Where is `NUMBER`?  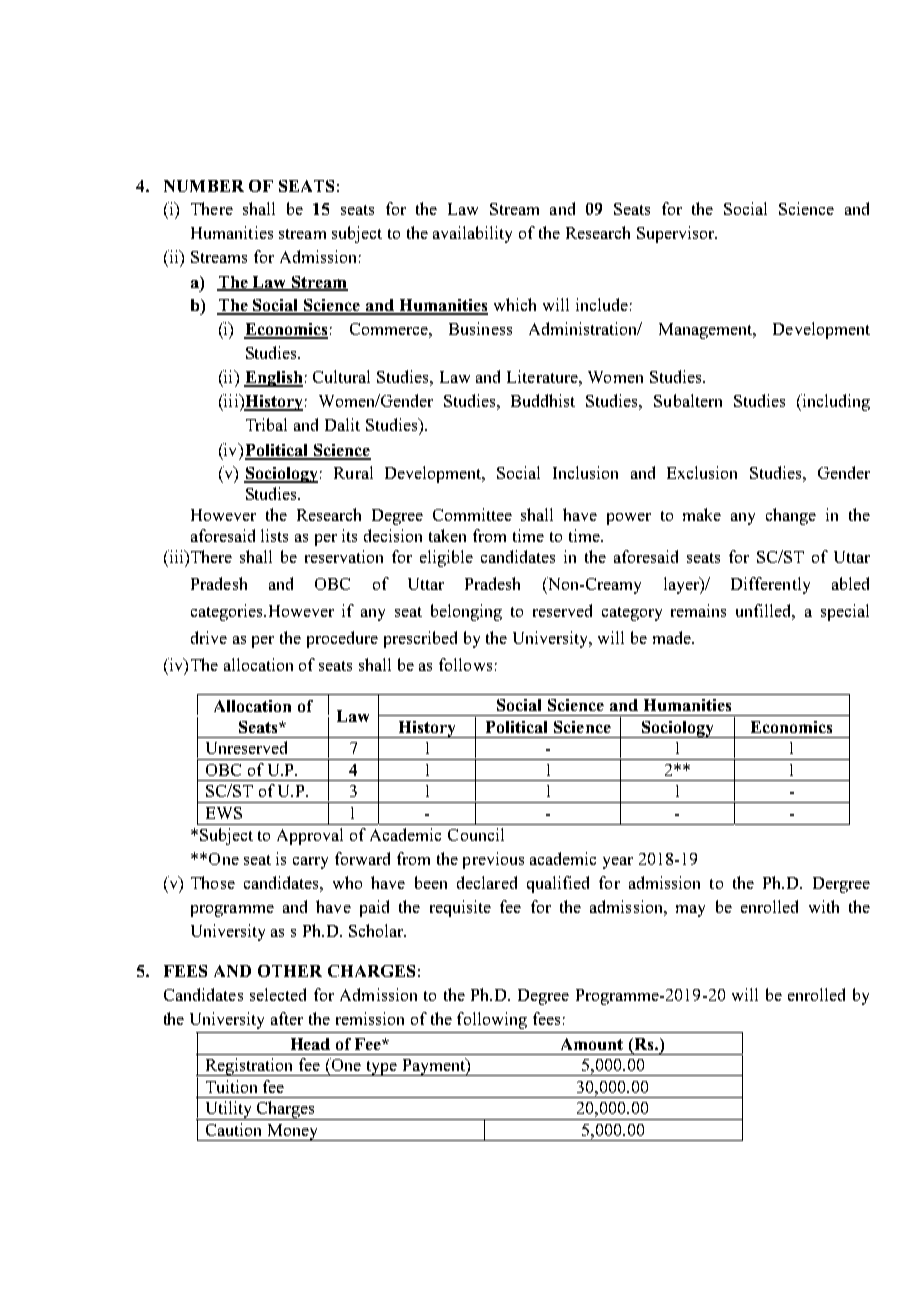 NUMBER is located at coordinates (204, 186).
